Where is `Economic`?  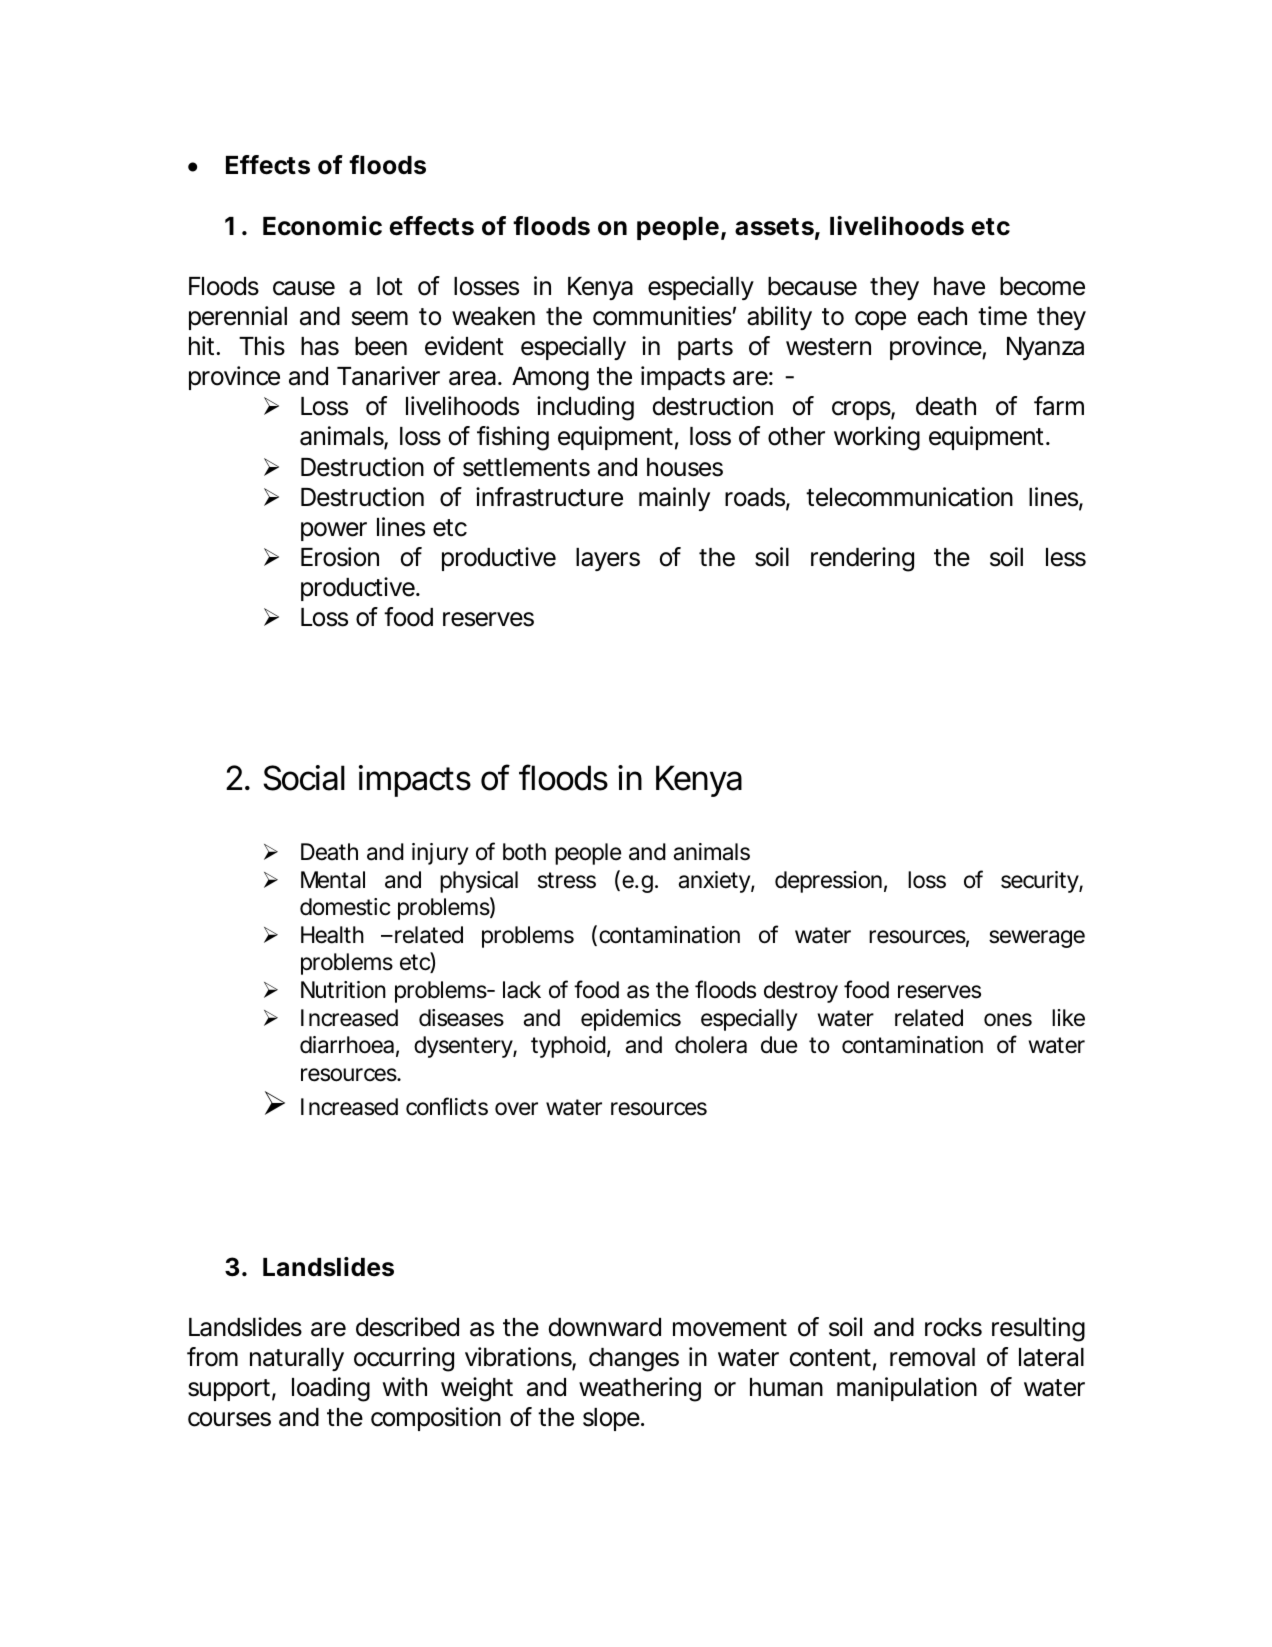
Economic is located at coordinates (322, 226).
